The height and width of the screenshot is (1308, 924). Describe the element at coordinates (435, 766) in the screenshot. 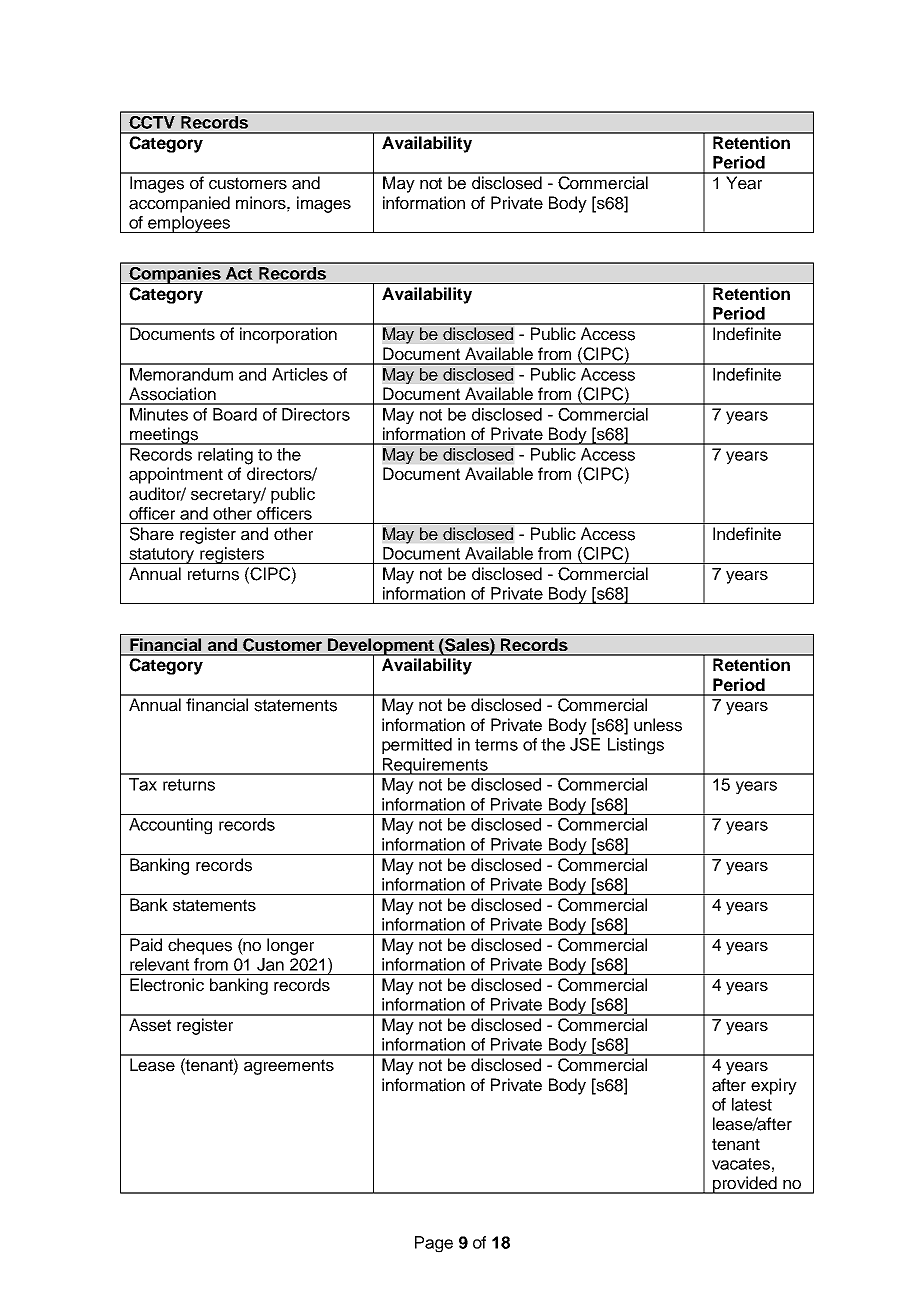

I see `Requirements` at that location.
